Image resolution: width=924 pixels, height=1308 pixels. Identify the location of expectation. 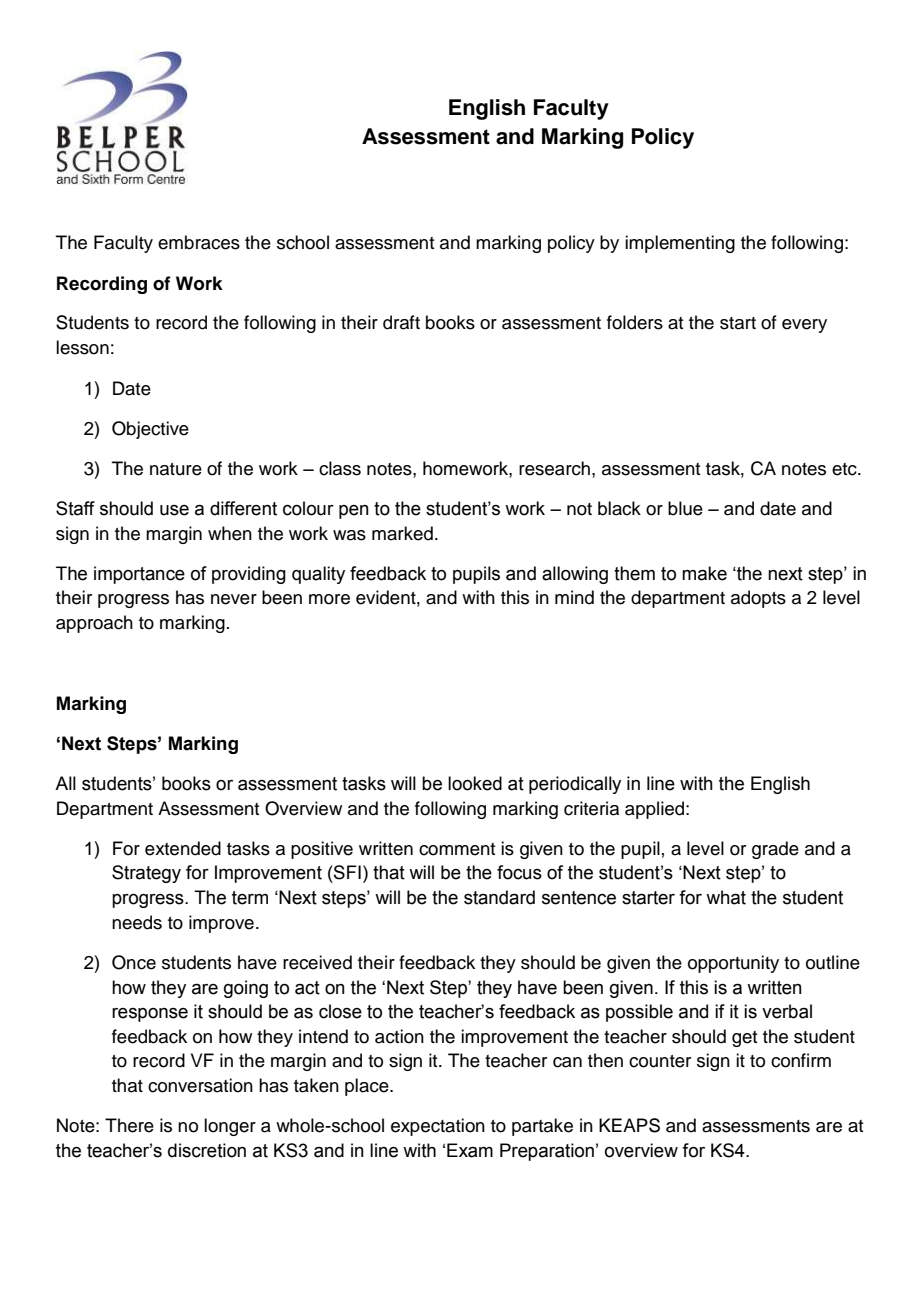
(438, 1127).
